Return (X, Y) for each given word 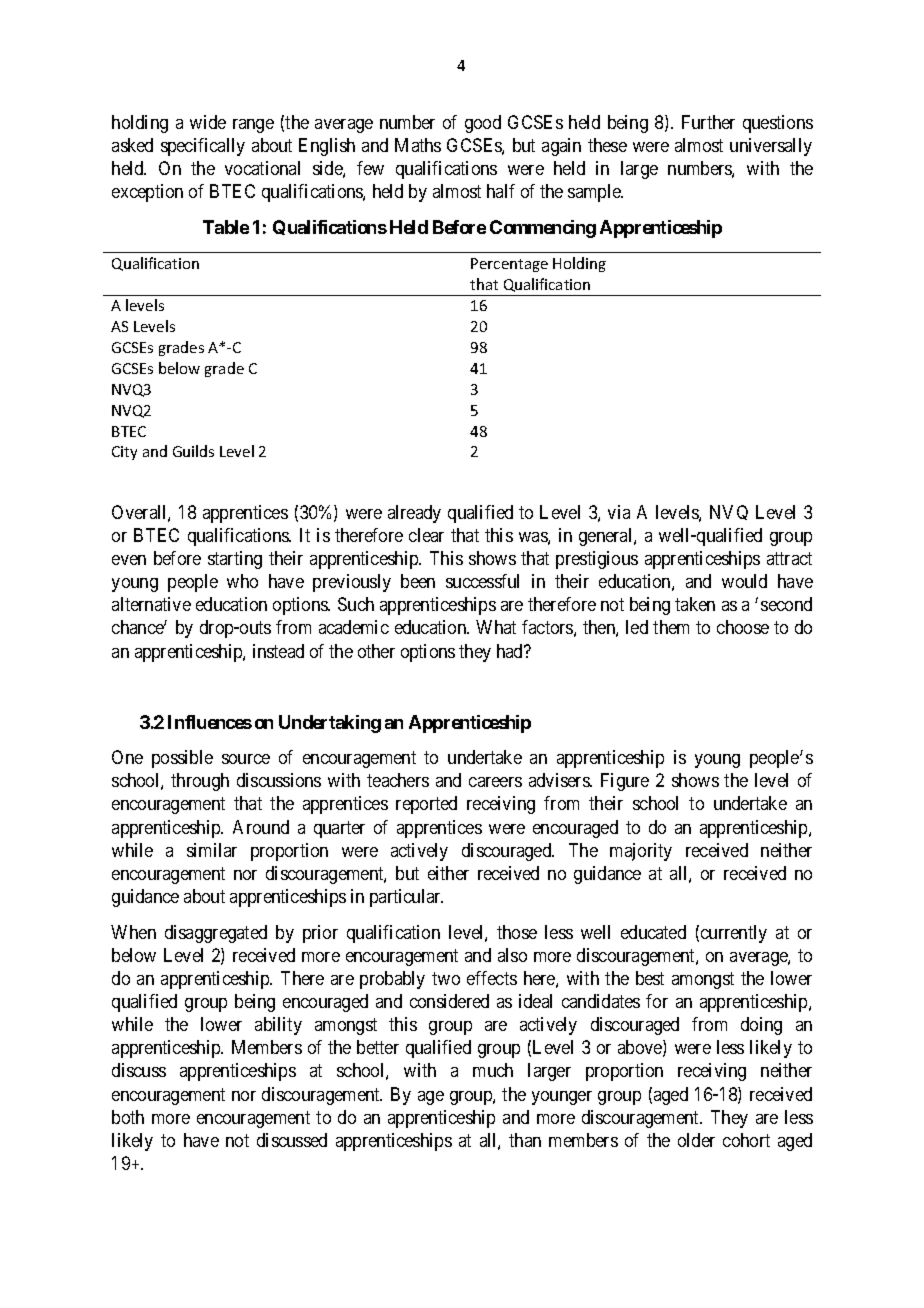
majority (641, 852)
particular (406, 898)
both (128, 1117)
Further (708, 122)
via (619, 512)
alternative (151, 604)
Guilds (193, 451)
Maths (418, 145)
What (496, 627)
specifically (203, 147)
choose (743, 627)
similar (212, 850)
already (414, 514)
